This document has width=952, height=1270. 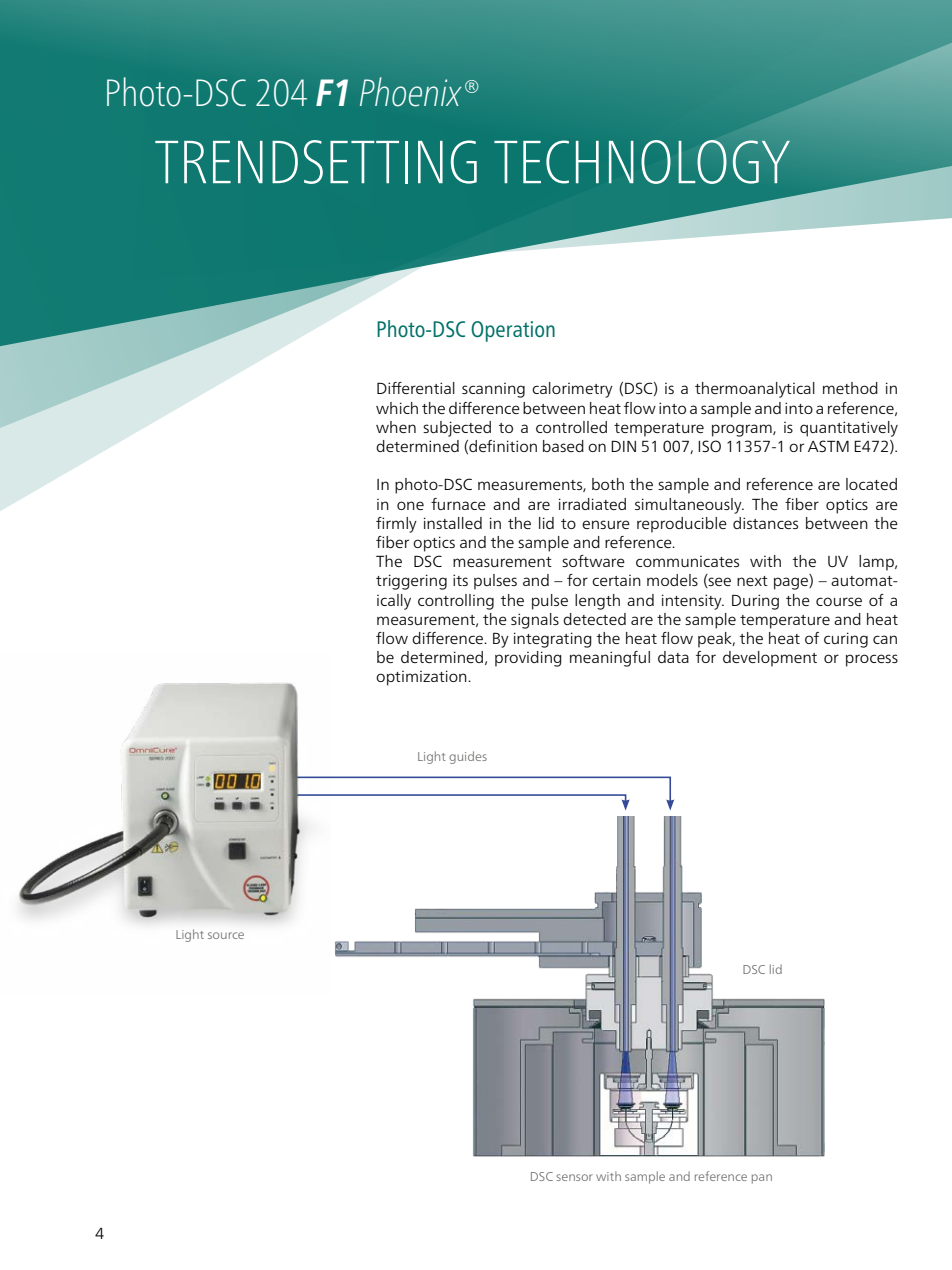 I want to click on sensor, so click(x=574, y=1177).
